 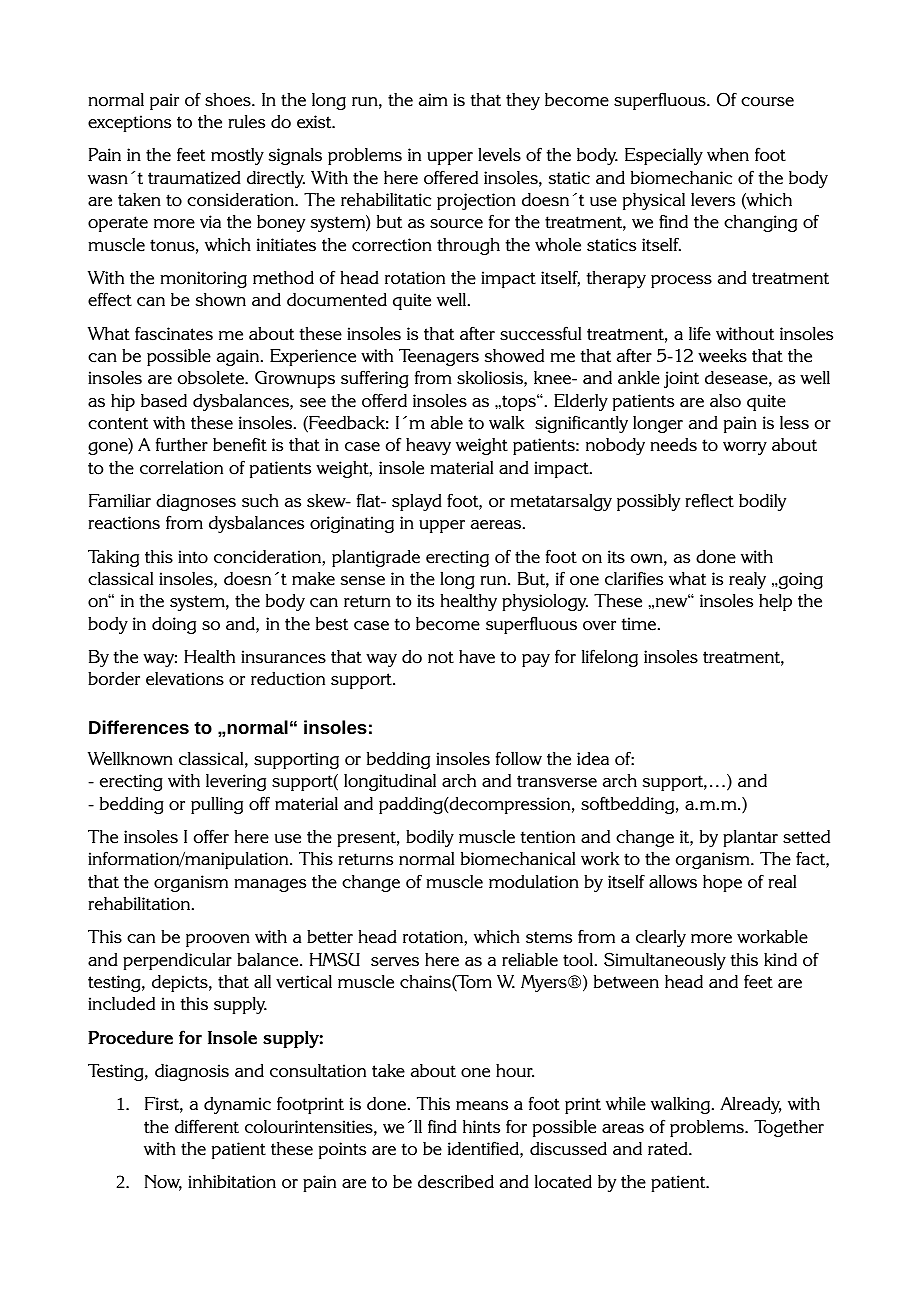 What do you see at coordinates (433, 99) in the screenshot?
I see `aim` at bounding box center [433, 99].
